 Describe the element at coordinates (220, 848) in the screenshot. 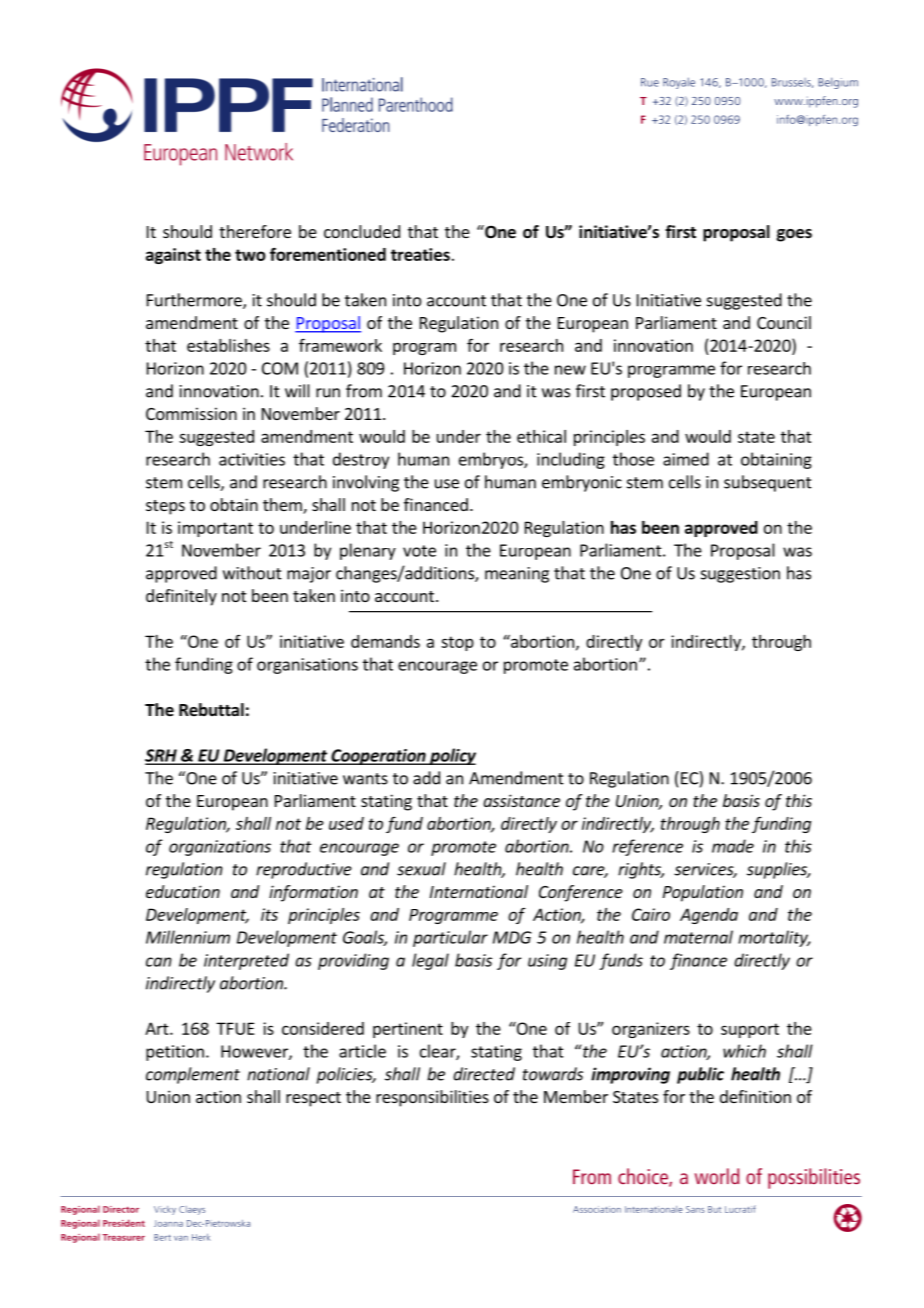

I see `organizations` at that location.
